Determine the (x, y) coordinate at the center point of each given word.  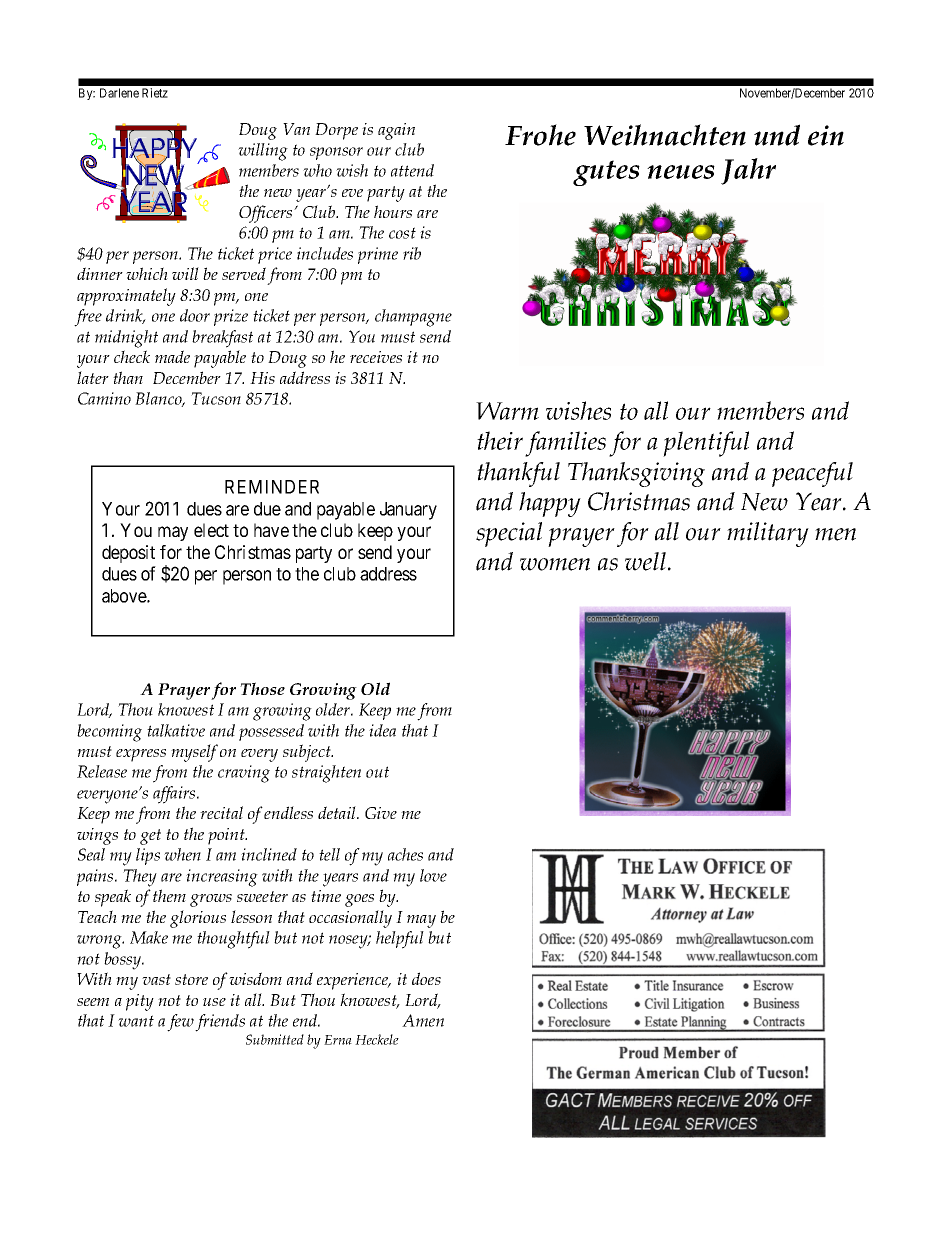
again (396, 131)
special (509, 534)
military (768, 534)
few (180, 1023)
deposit (128, 554)
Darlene (119, 93)
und (777, 135)
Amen (423, 1020)
